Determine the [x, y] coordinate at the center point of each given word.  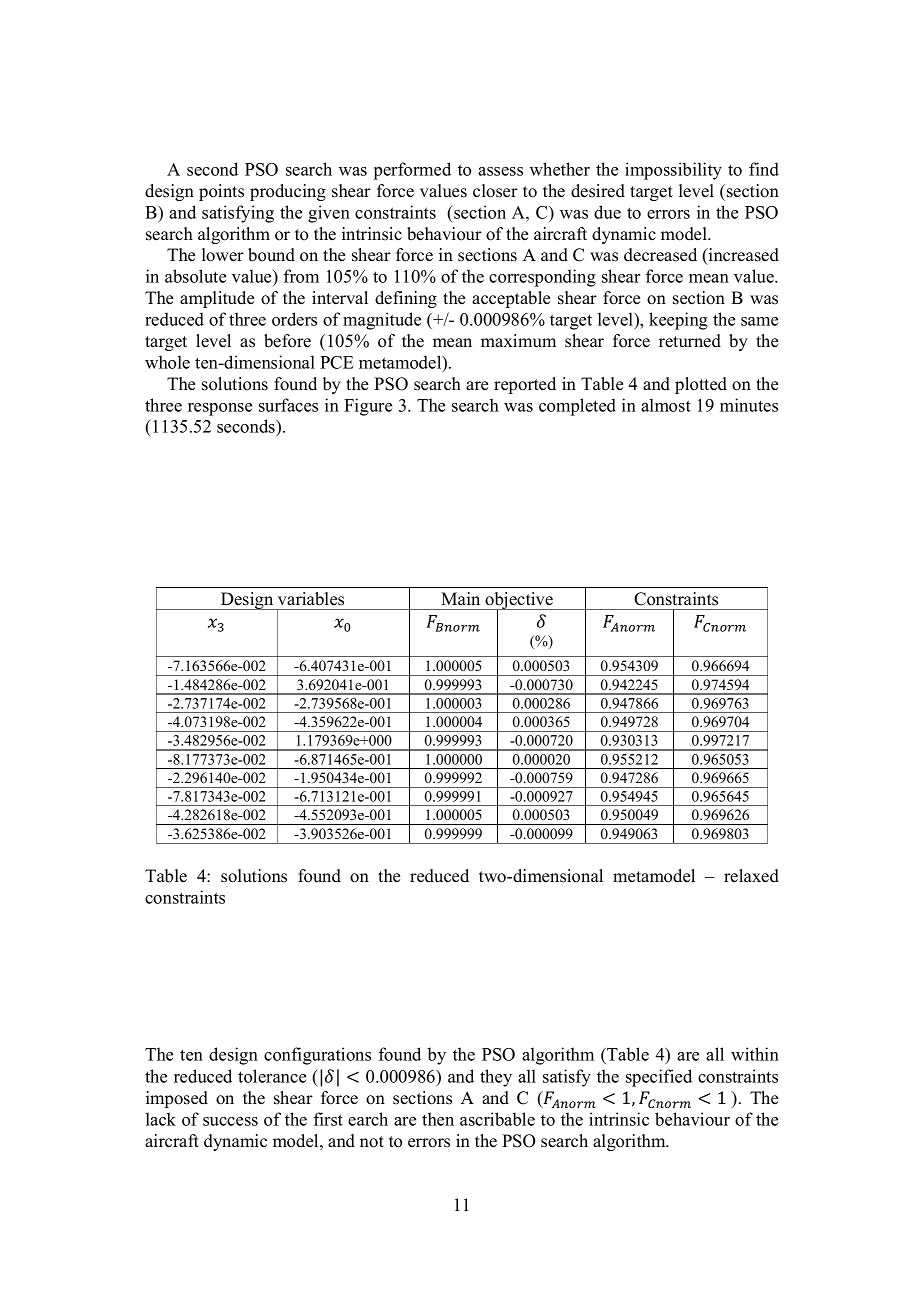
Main [460, 598]
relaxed [751, 876]
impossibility [673, 171]
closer [495, 191]
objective [519, 602]
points [221, 192]
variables [311, 599]
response [220, 409]
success [230, 1121]
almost [666, 405]
